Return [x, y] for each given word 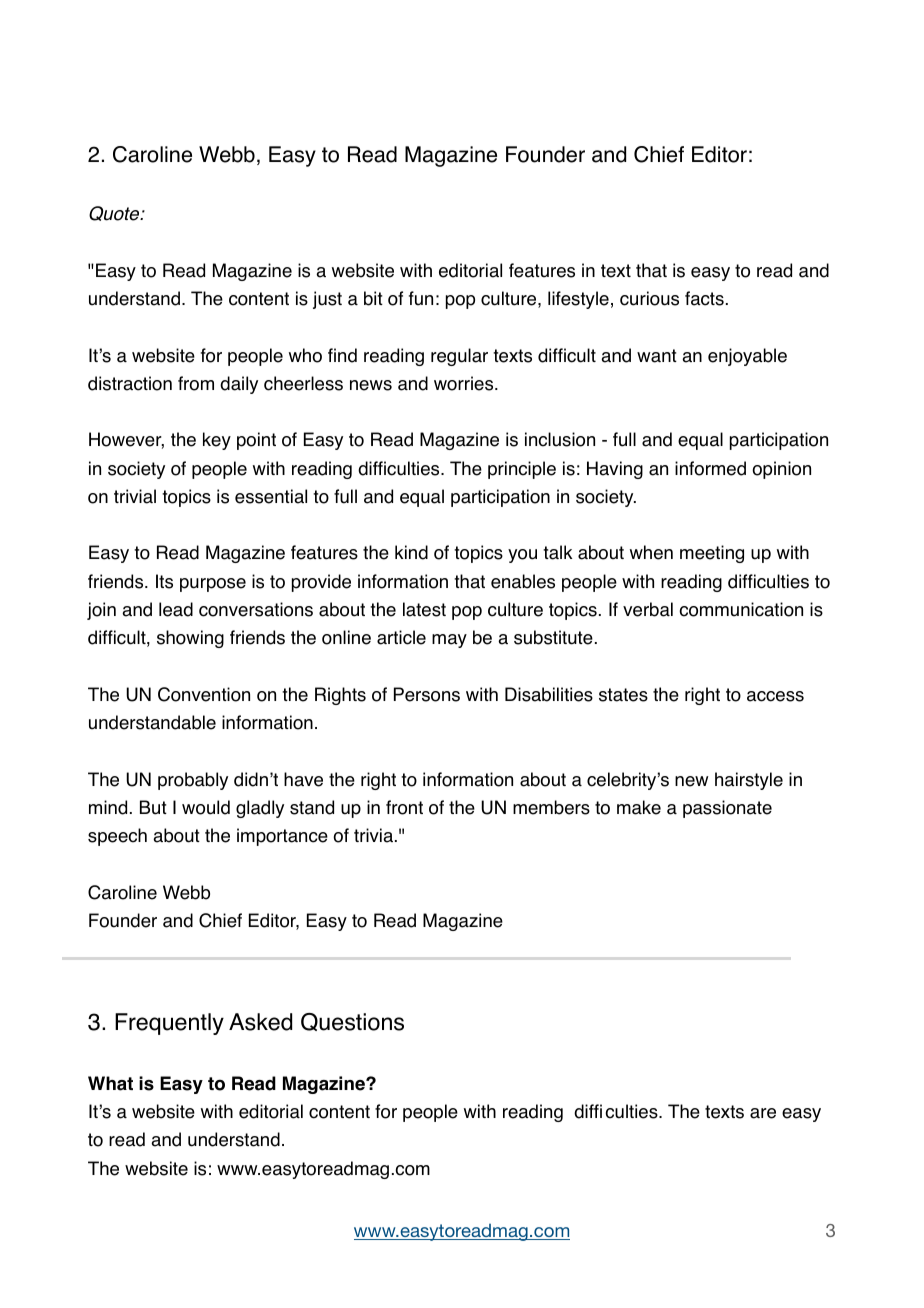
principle [522, 470]
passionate [727, 809]
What [110, 1083]
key [217, 441]
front [404, 807]
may [449, 641]
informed [710, 468]
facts [704, 298]
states [623, 695]
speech [117, 837]
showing [190, 639]
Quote [115, 213]
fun [421, 298]
